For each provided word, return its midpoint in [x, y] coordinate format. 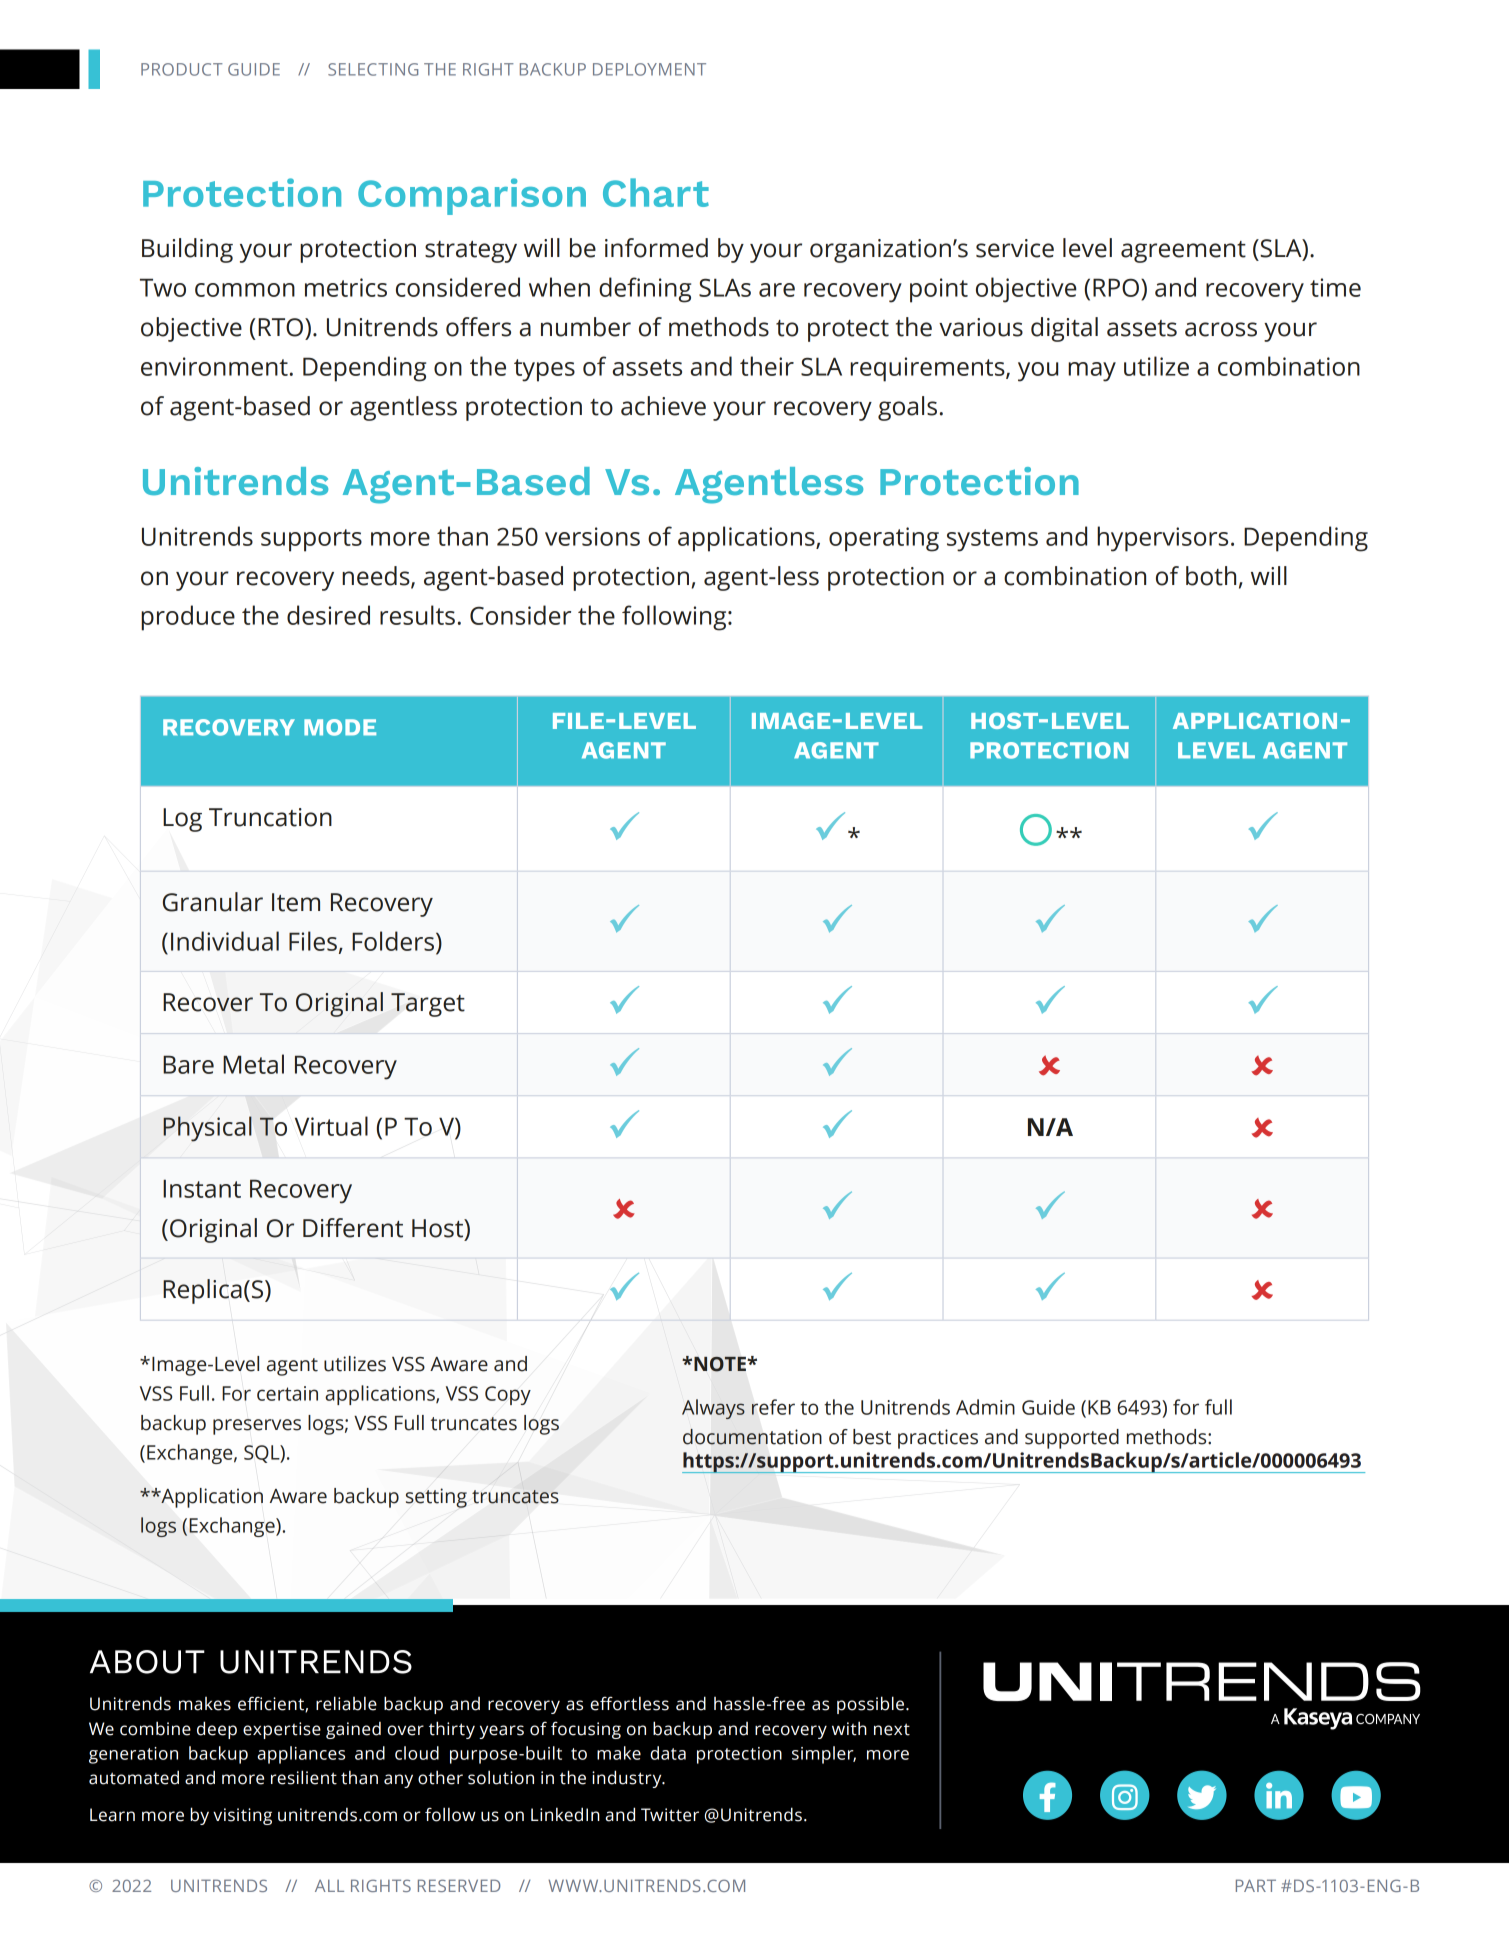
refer [773, 1407]
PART [1256, 1885]
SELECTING [373, 69]
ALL [329, 1885]
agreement [1183, 252]
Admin [985, 1407]
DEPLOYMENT [649, 69]
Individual [225, 941]
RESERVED [459, 1885]
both [1211, 576]
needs [377, 577]
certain [287, 1393]
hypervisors [1162, 539]
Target [428, 1005]
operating [884, 539]
